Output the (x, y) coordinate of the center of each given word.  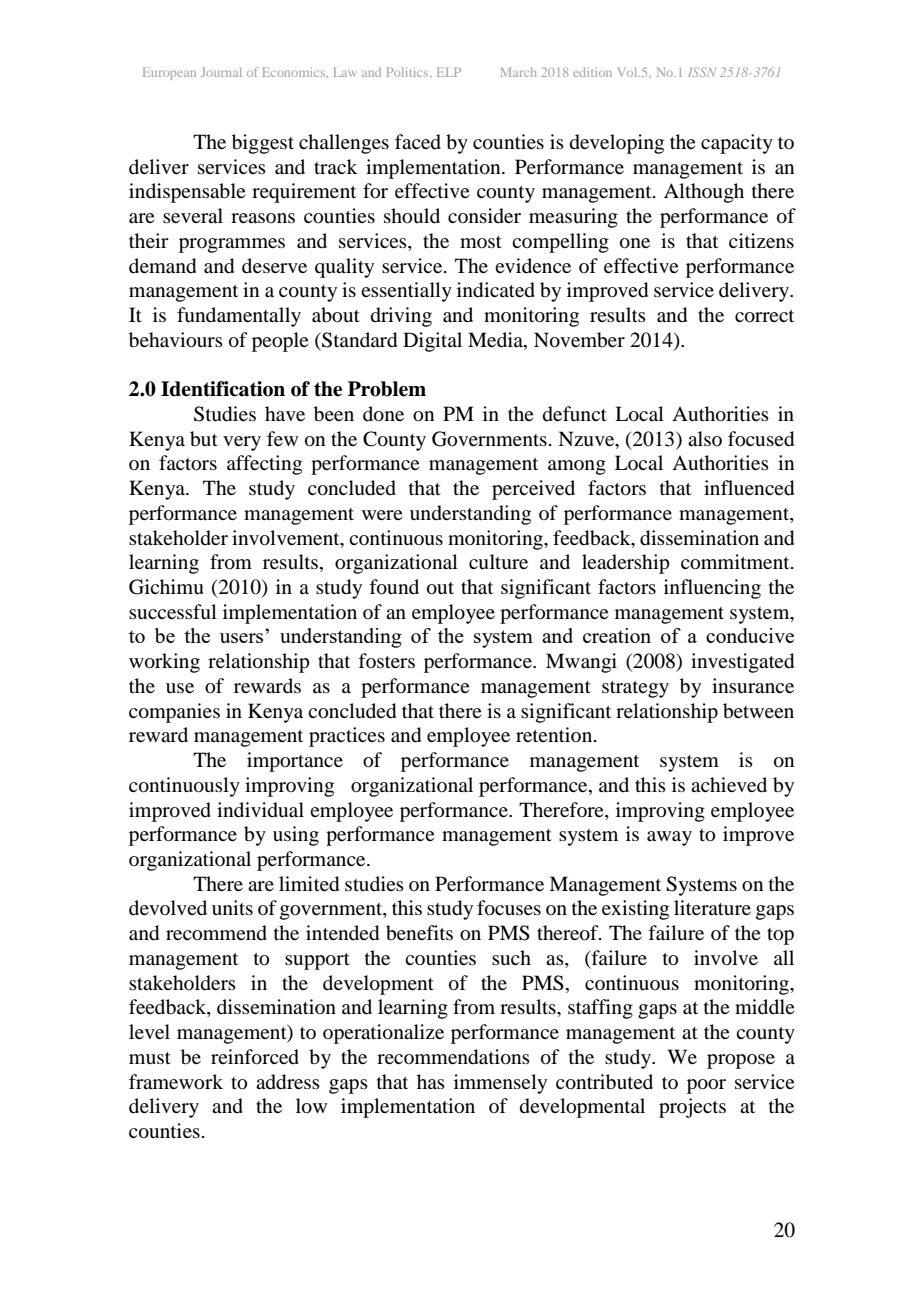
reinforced (255, 1057)
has (431, 1081)
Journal (221, 72)
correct (764, 316)
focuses (509, 908)
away (669, 838)
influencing (712, 589)
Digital (432, 342)
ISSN (702, 72)
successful (173, 612)
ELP (449, 72)
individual (260, 810)
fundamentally (239, 317)
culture (498, 562)
